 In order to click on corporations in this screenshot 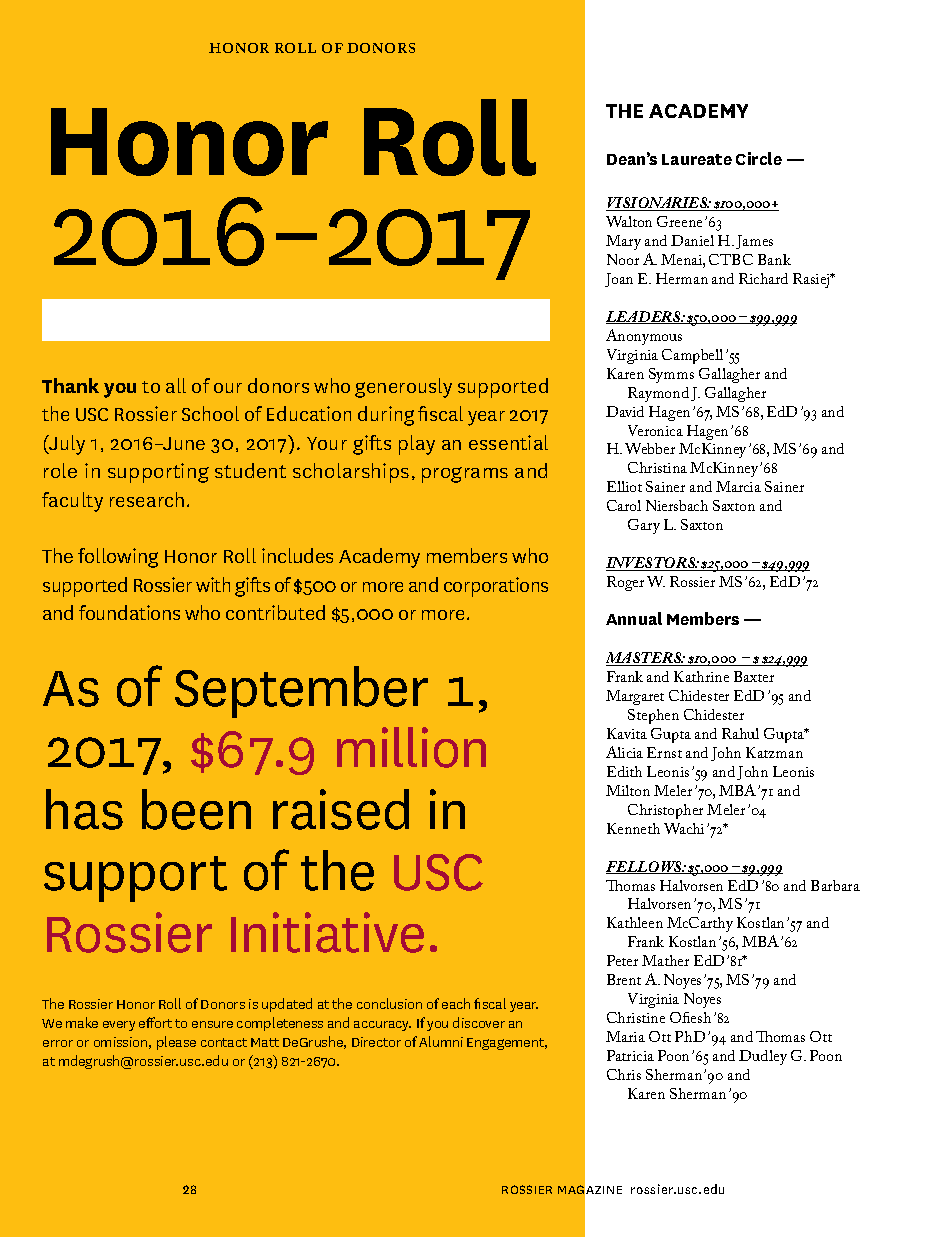, I will do `click(496, 587)`.
